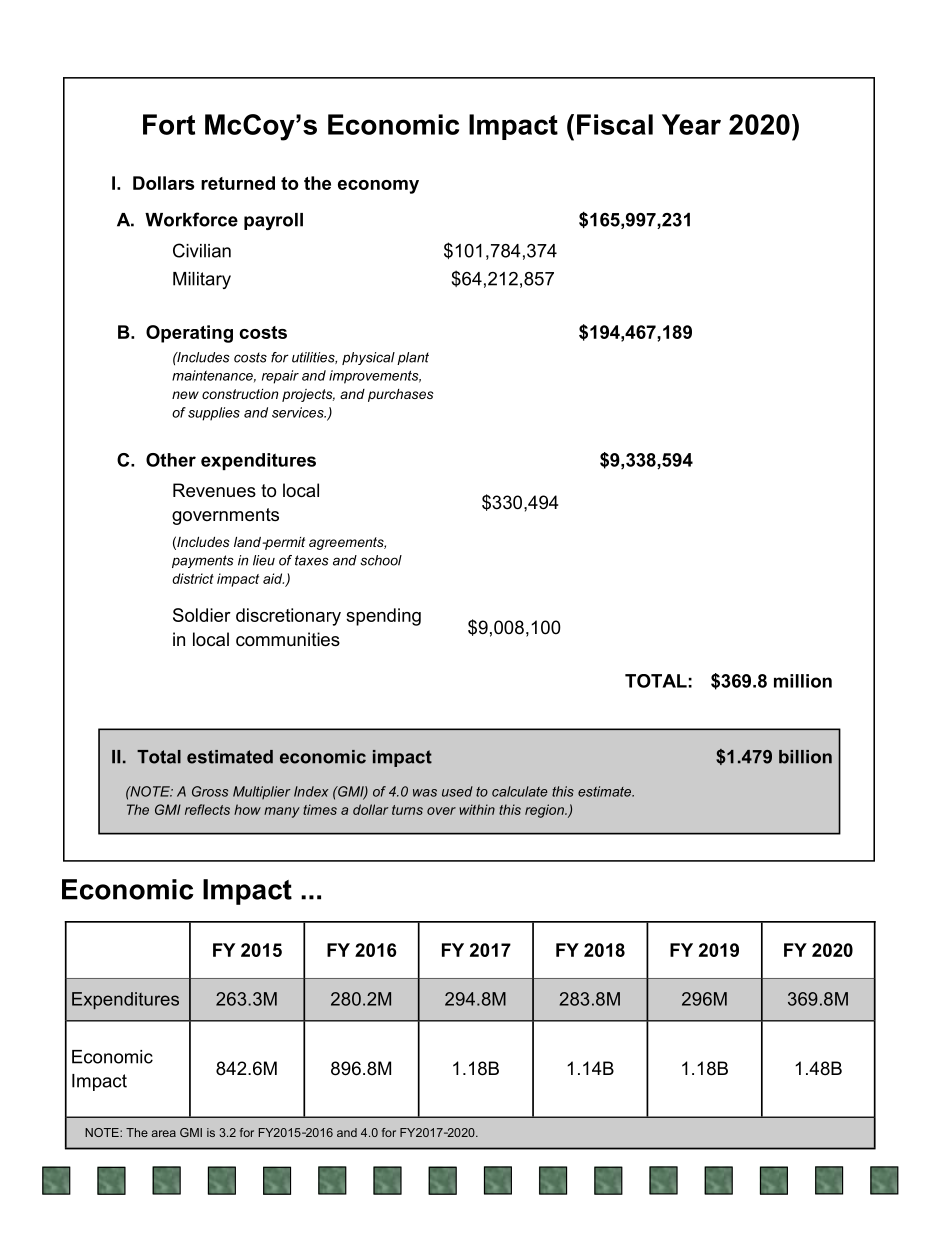 This page has height=1233, width=952. What do you see at coordinates (477, 809) in the page?
I see `within` at bounding box center [477, 809].
